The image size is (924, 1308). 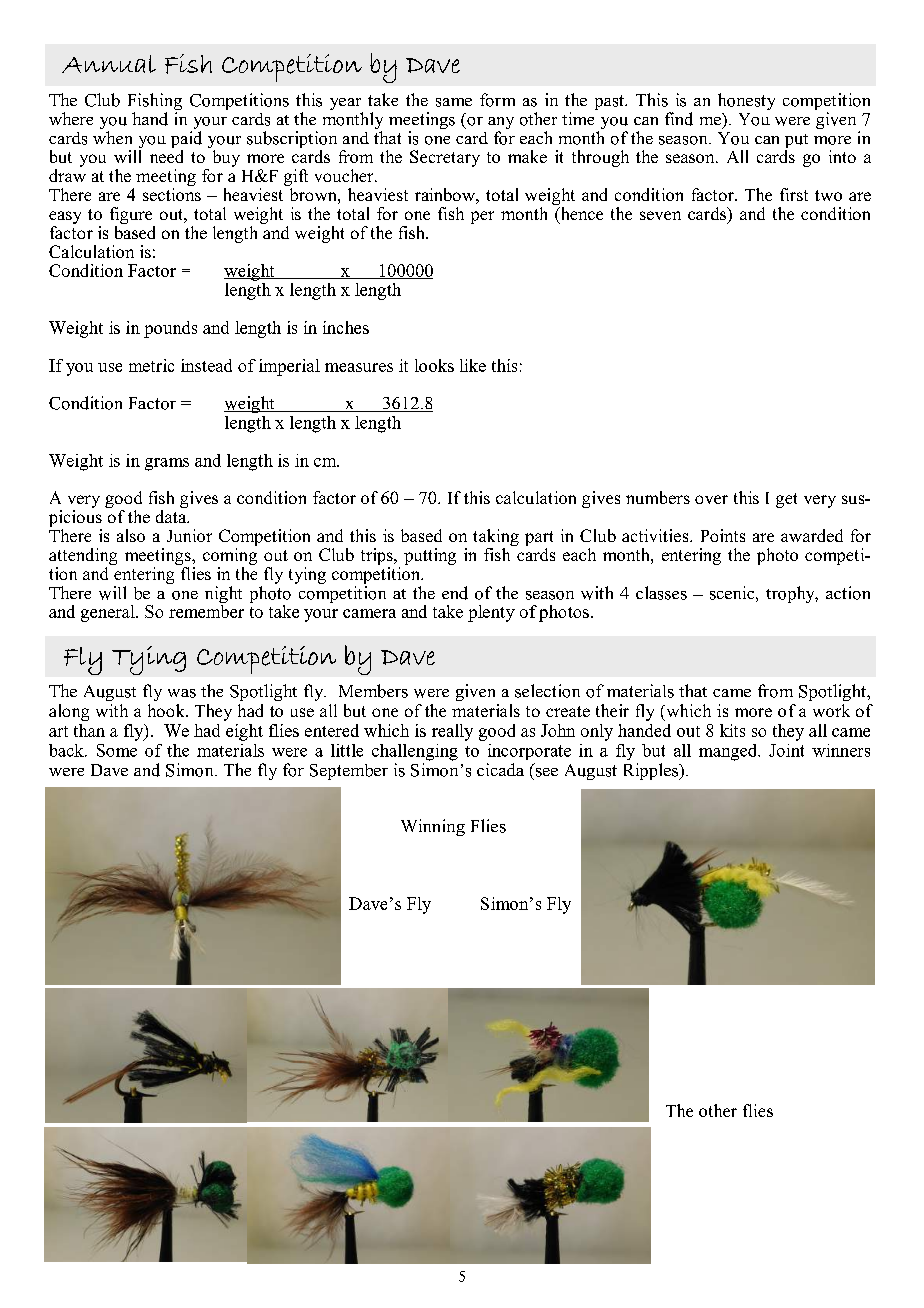 What do you see at coordinates (746, 101) in the screenshot?
I see `honesty` at bounding box center [746, 101].
